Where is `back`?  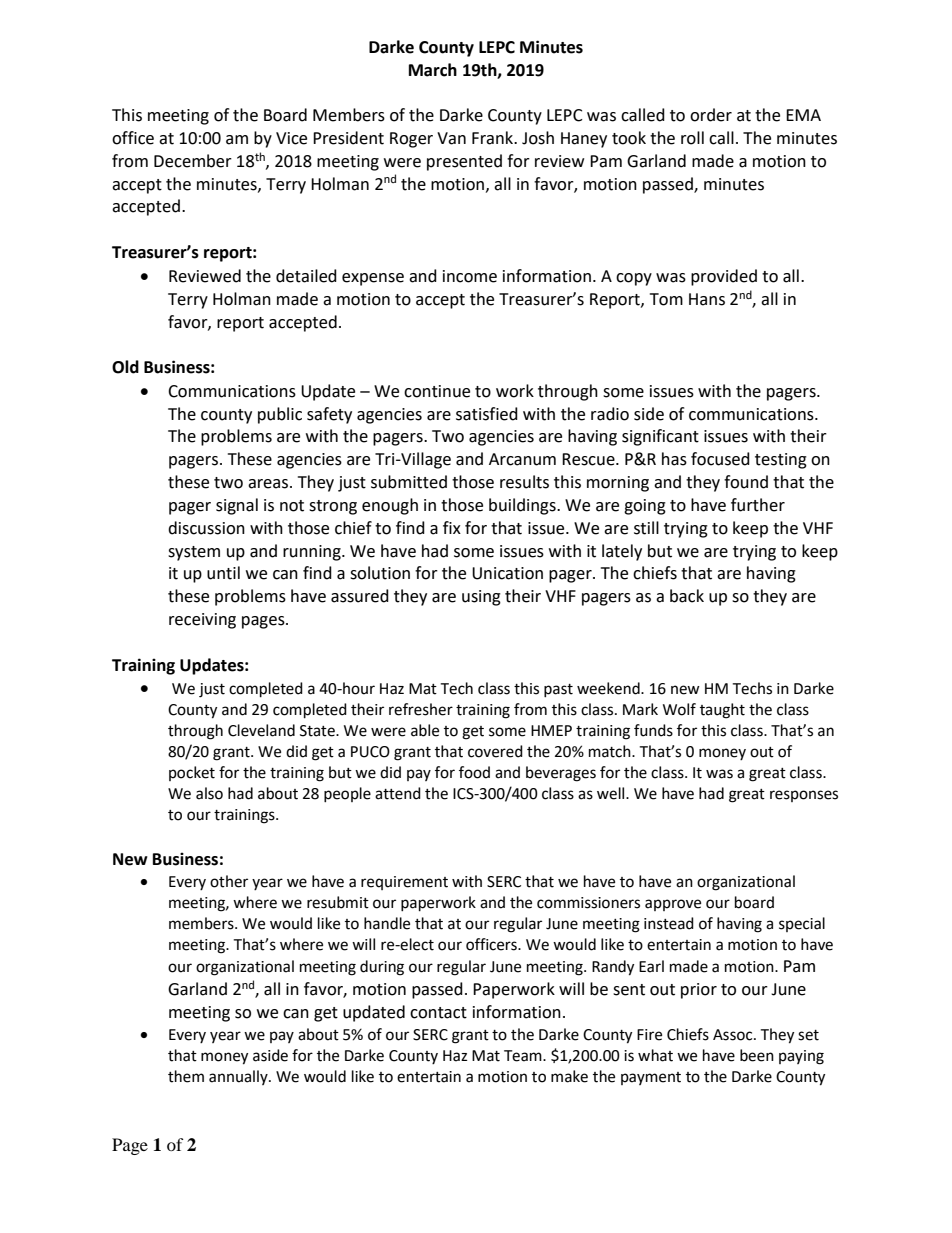 back is located at coordinates (687, 596).
